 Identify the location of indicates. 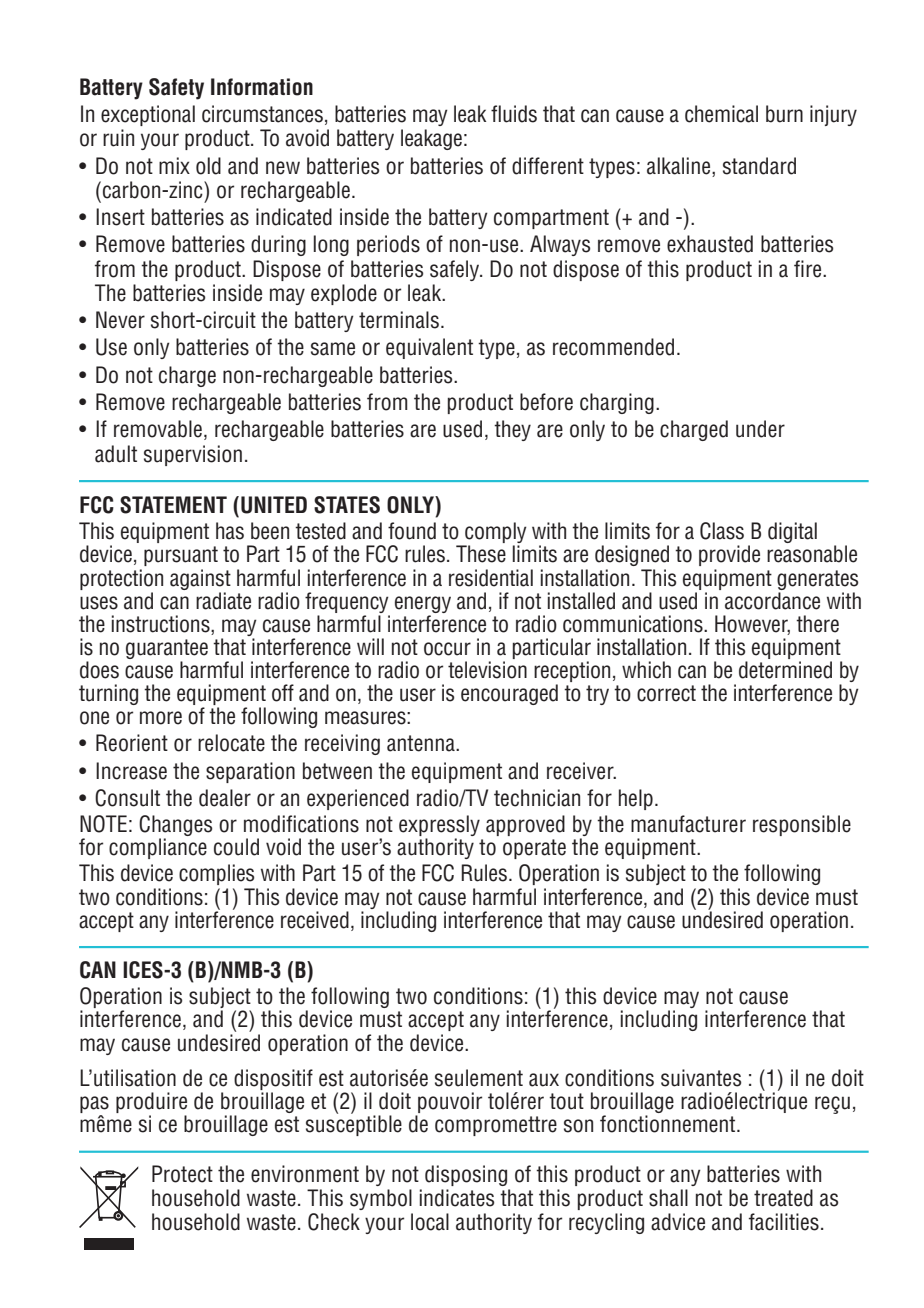
(457, 1198).
